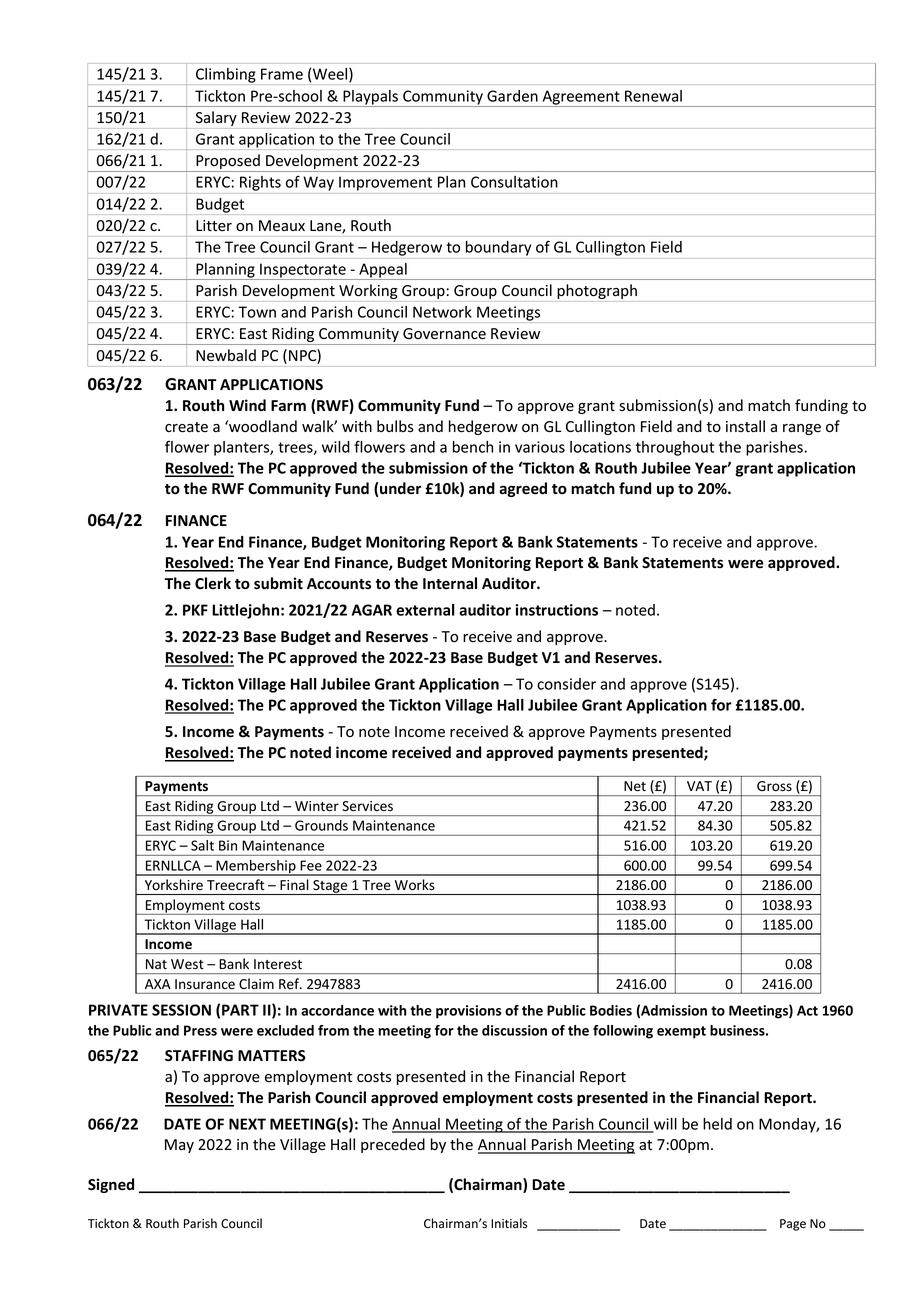 This screenshot has height=1307, width=924. Describe the element at coordinates (216, 118) in the screenshot. I see `Salary` at that location.
